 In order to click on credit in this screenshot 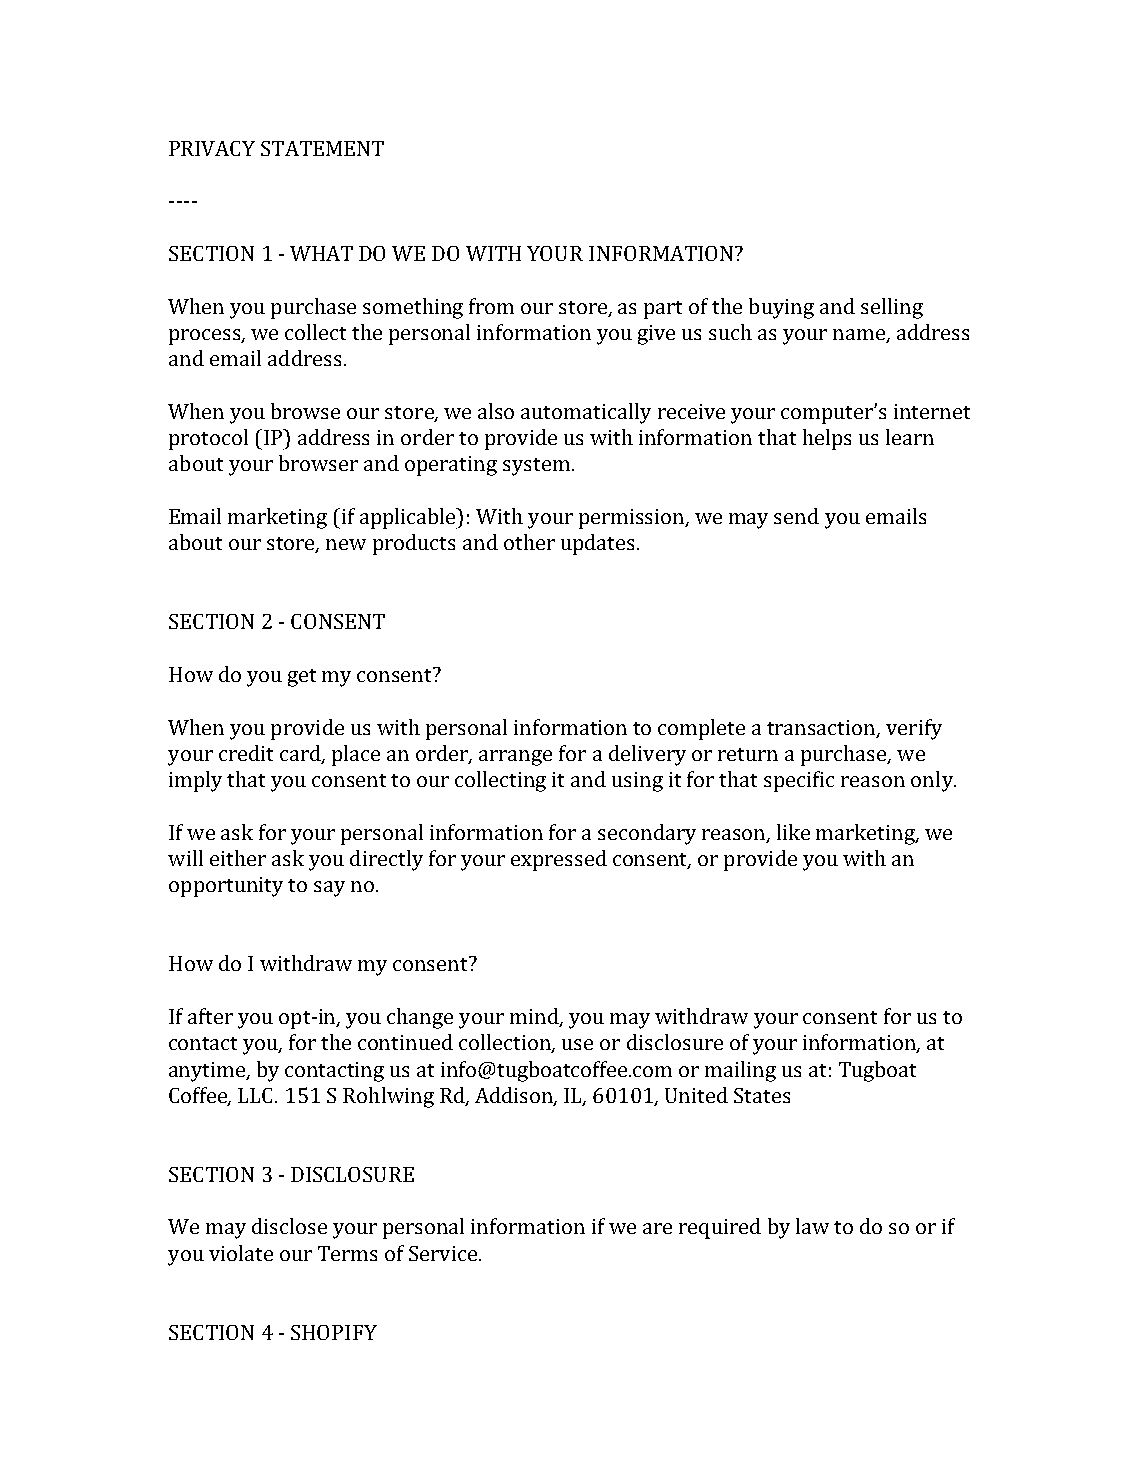, I will do `click(246, 753)`.
